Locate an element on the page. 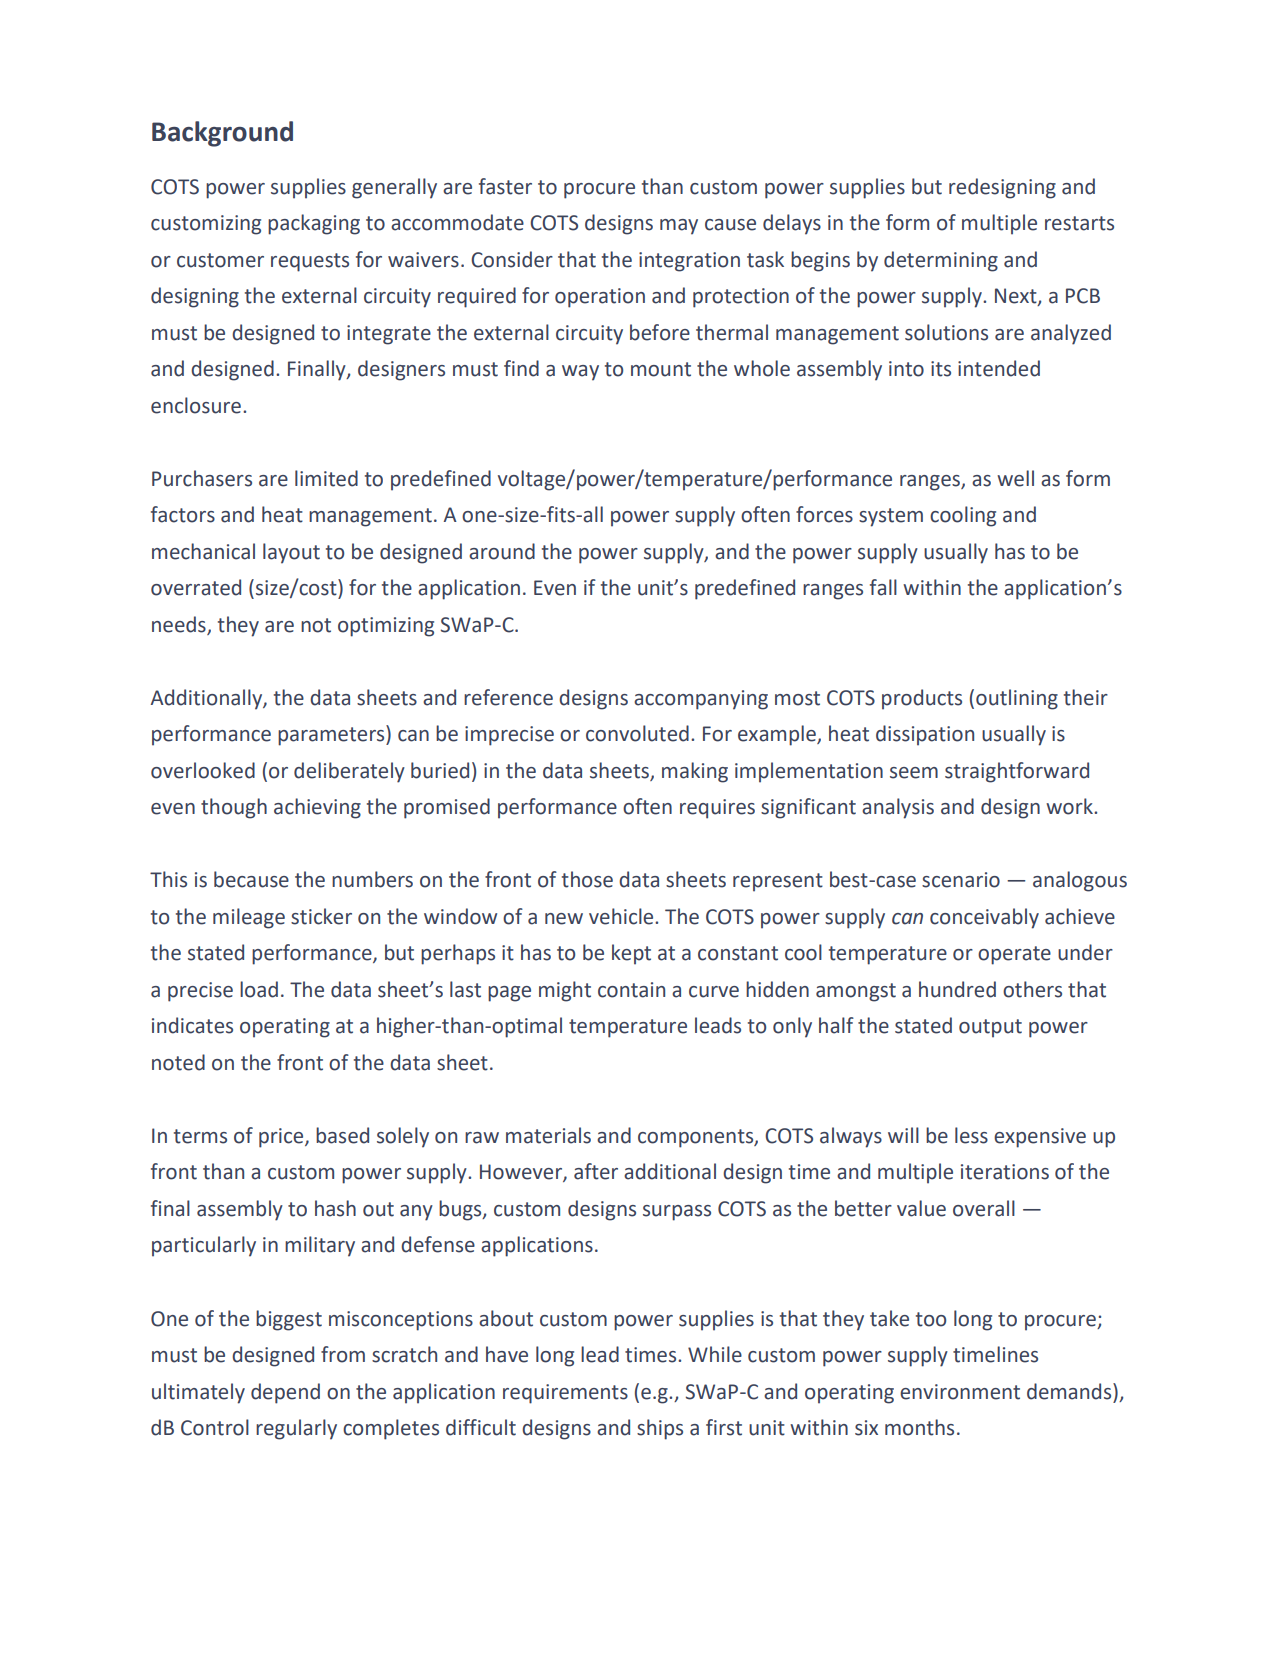 The image size is (1279, 1656). fall is located at coordinates (883, 587).
